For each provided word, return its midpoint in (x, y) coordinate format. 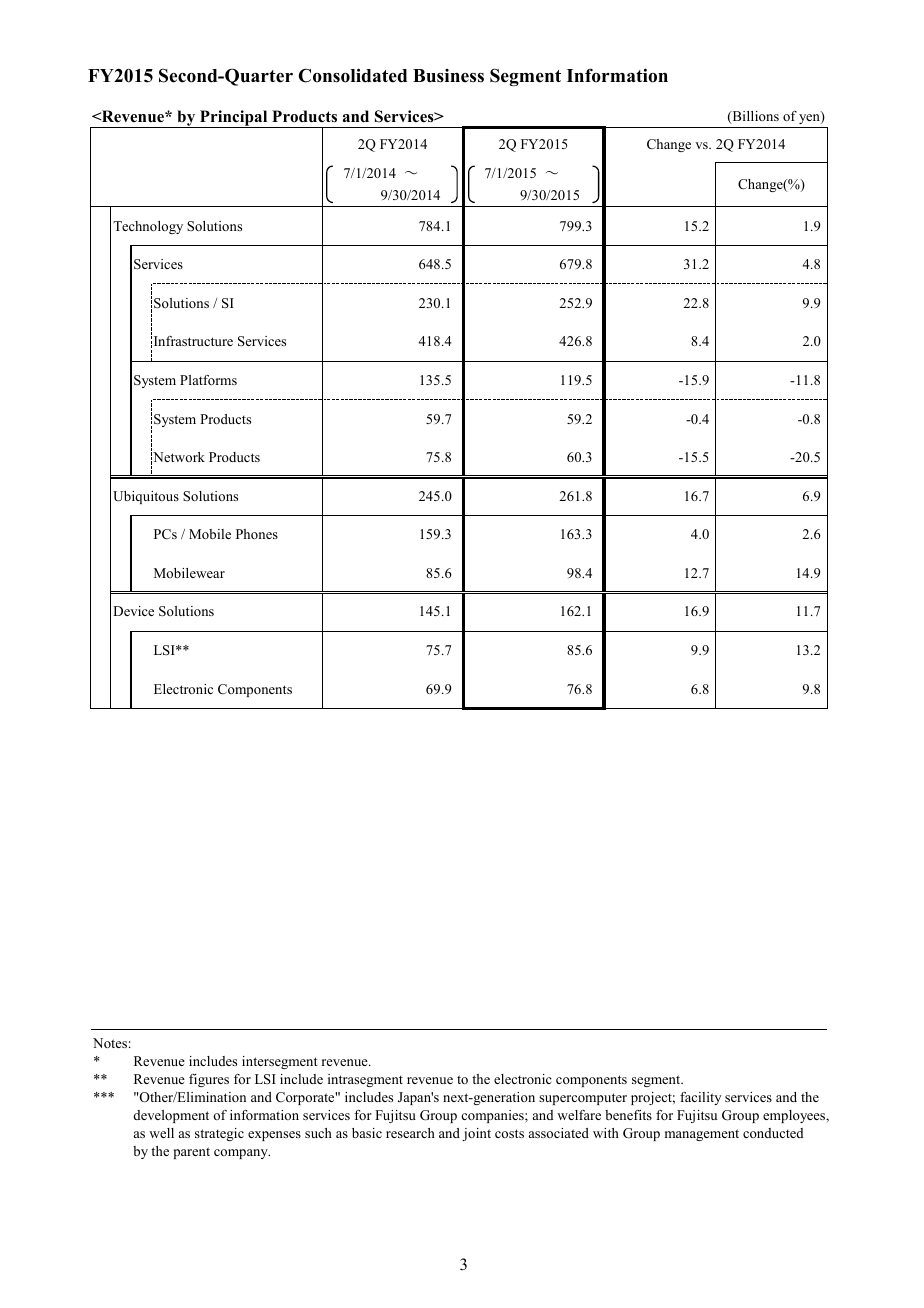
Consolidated (353, 75)
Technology (148, 227)
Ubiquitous (146, 497)
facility (700, 1098)
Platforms (208, 380)
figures (209, 1080)
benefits (628, 1115)
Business (448, 76)
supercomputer (583, 1099)
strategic (219, 1134)
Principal (234, 119)
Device (133, 611)
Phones (257, 534)
